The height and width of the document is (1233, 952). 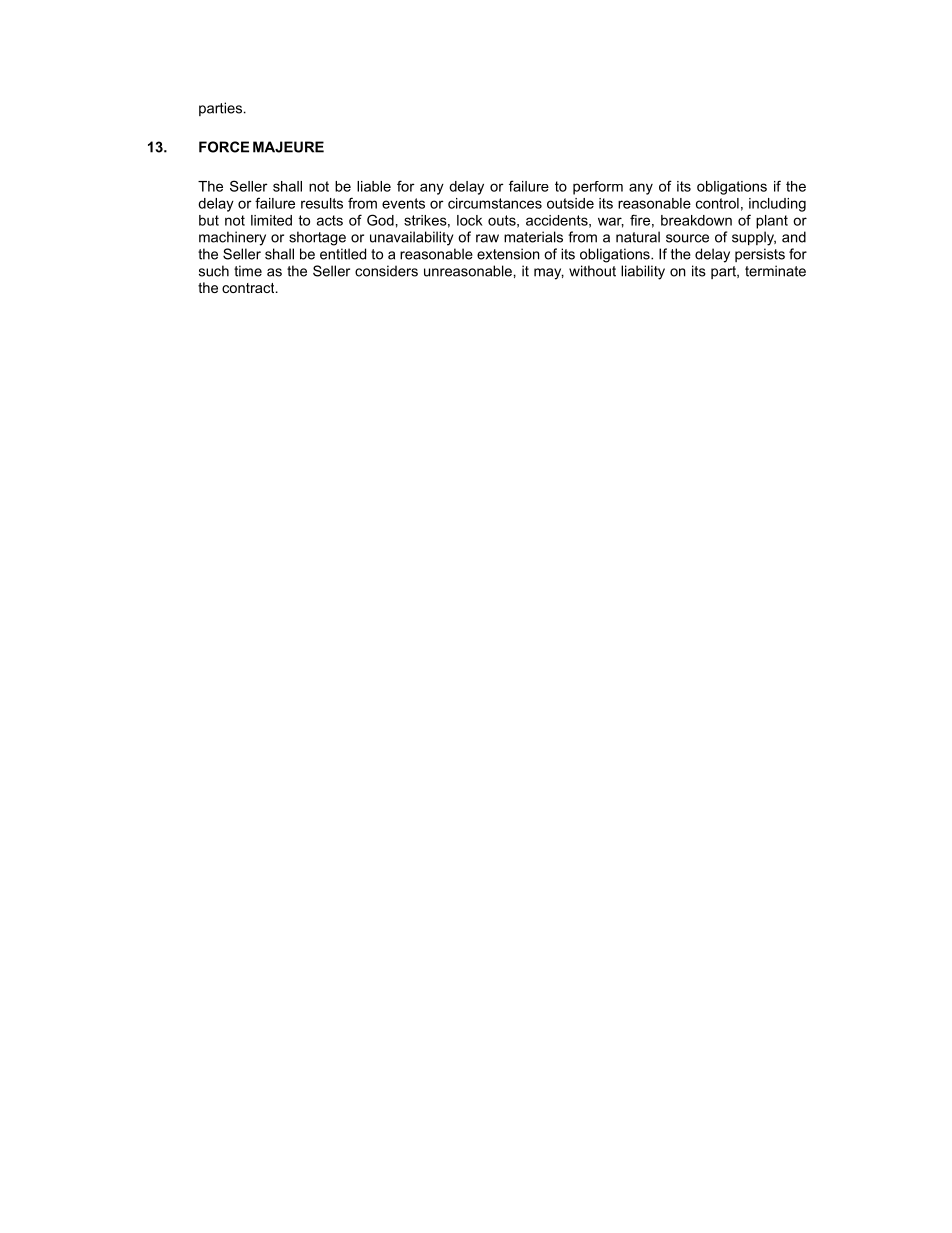 I want to click on circumstances, so click(x=495, y=203).
